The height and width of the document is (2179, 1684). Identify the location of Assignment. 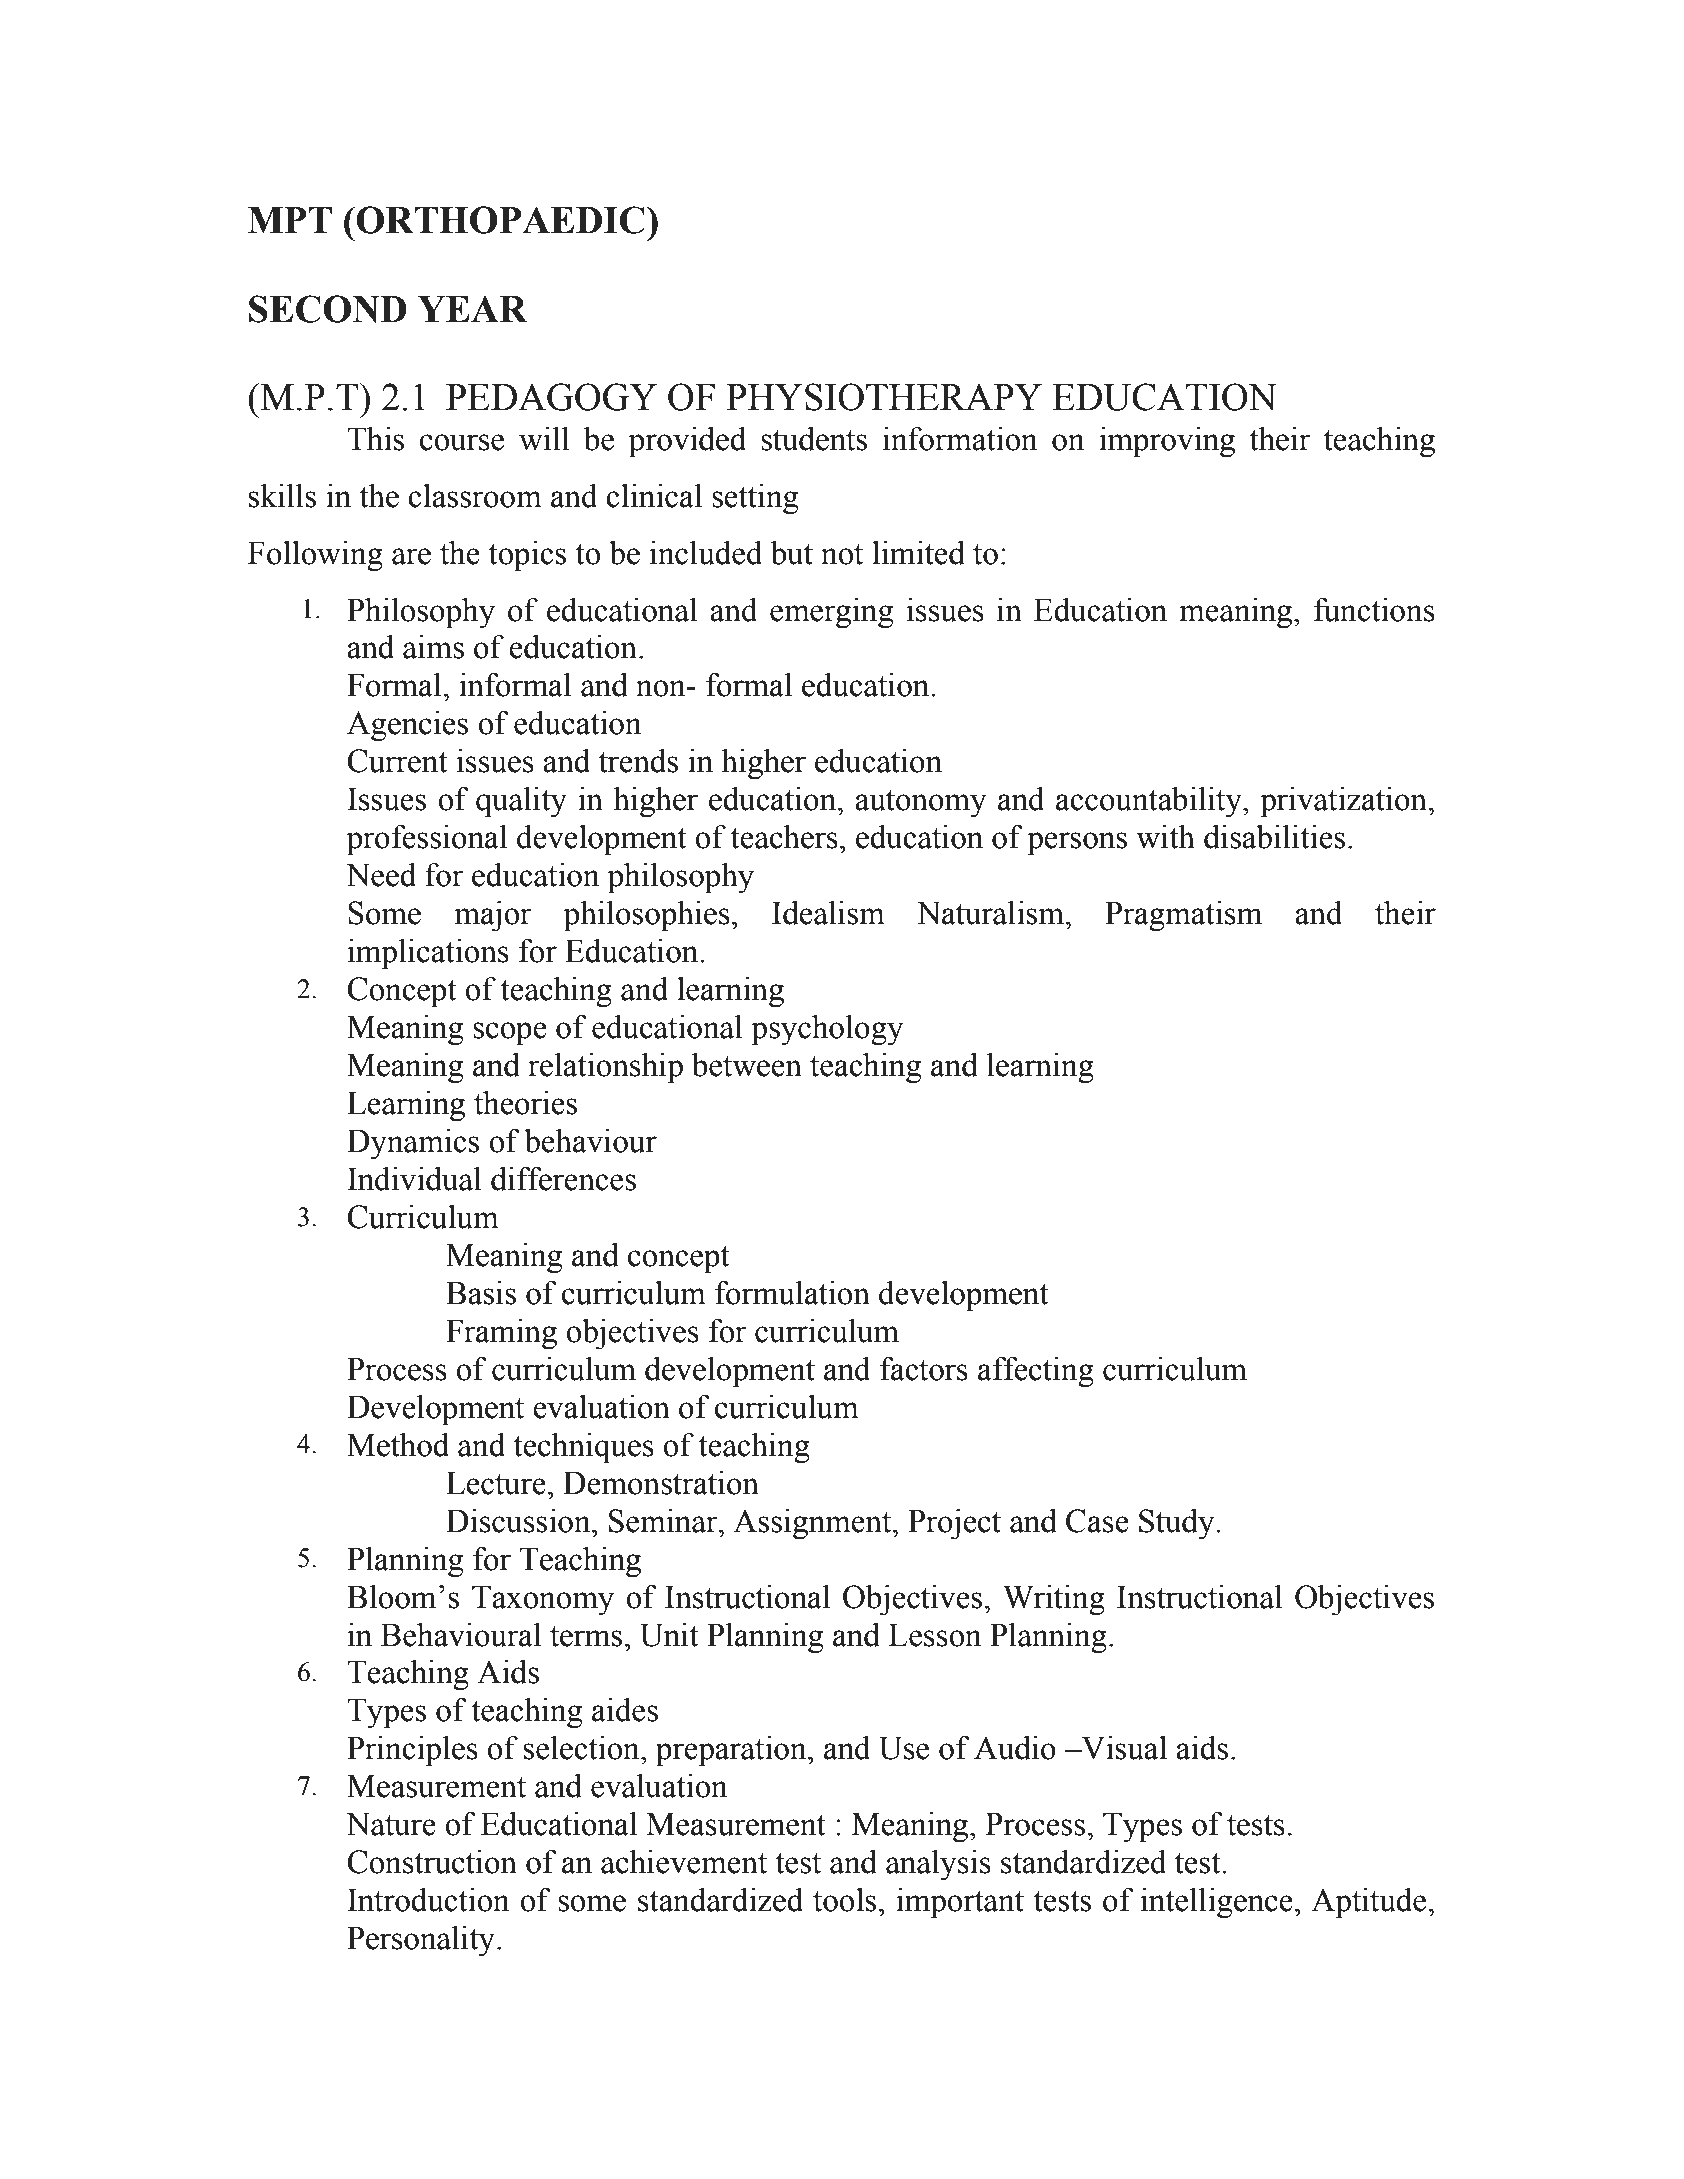
(813, 1524).
